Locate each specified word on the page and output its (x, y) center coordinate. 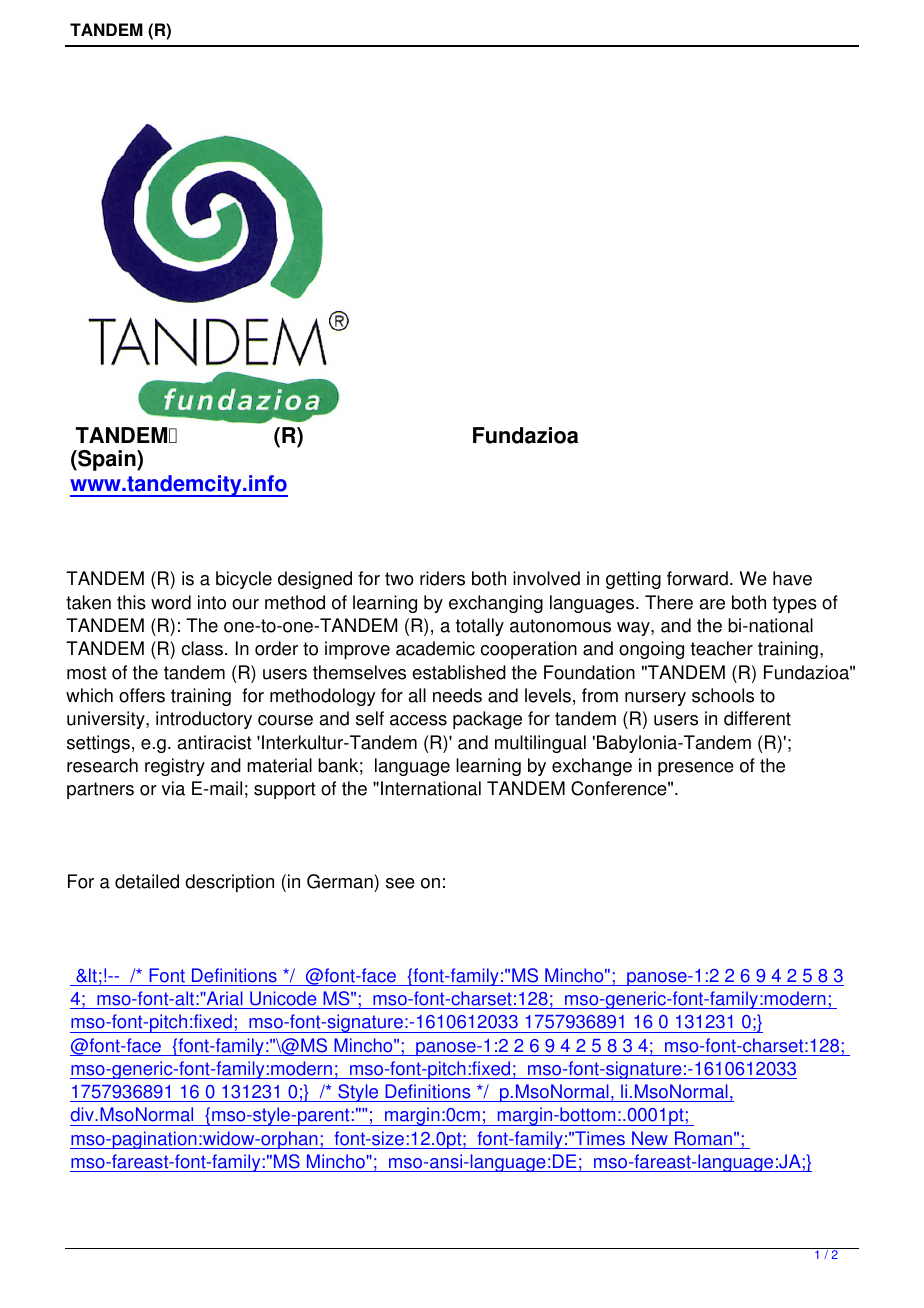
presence (696, 769)
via (173, 788)
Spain (107, 460)
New (650, 1138)
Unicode (283, 998)
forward (697, 578)
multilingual (540, 744)
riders (442, 578)
